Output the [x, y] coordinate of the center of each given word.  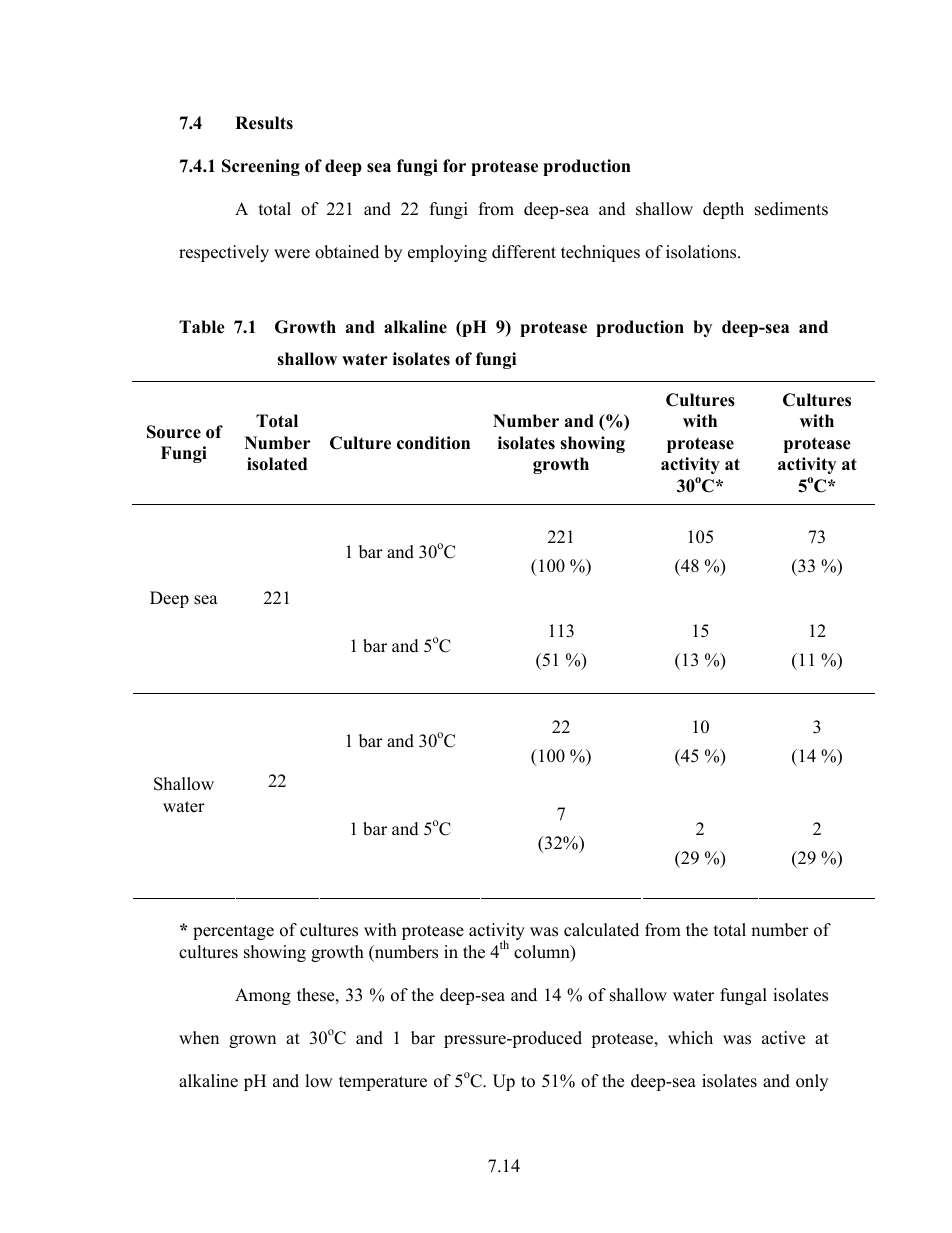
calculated [601, 930]
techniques [600, 253]
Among [263, 996]
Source [174, 432]
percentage [233, 932]
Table [202, 327]
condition [433, 443]
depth [723, 210]
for [454, 166]
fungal [743, 996]
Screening [261, 167]
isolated [277, 464]
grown [252, 1041]
